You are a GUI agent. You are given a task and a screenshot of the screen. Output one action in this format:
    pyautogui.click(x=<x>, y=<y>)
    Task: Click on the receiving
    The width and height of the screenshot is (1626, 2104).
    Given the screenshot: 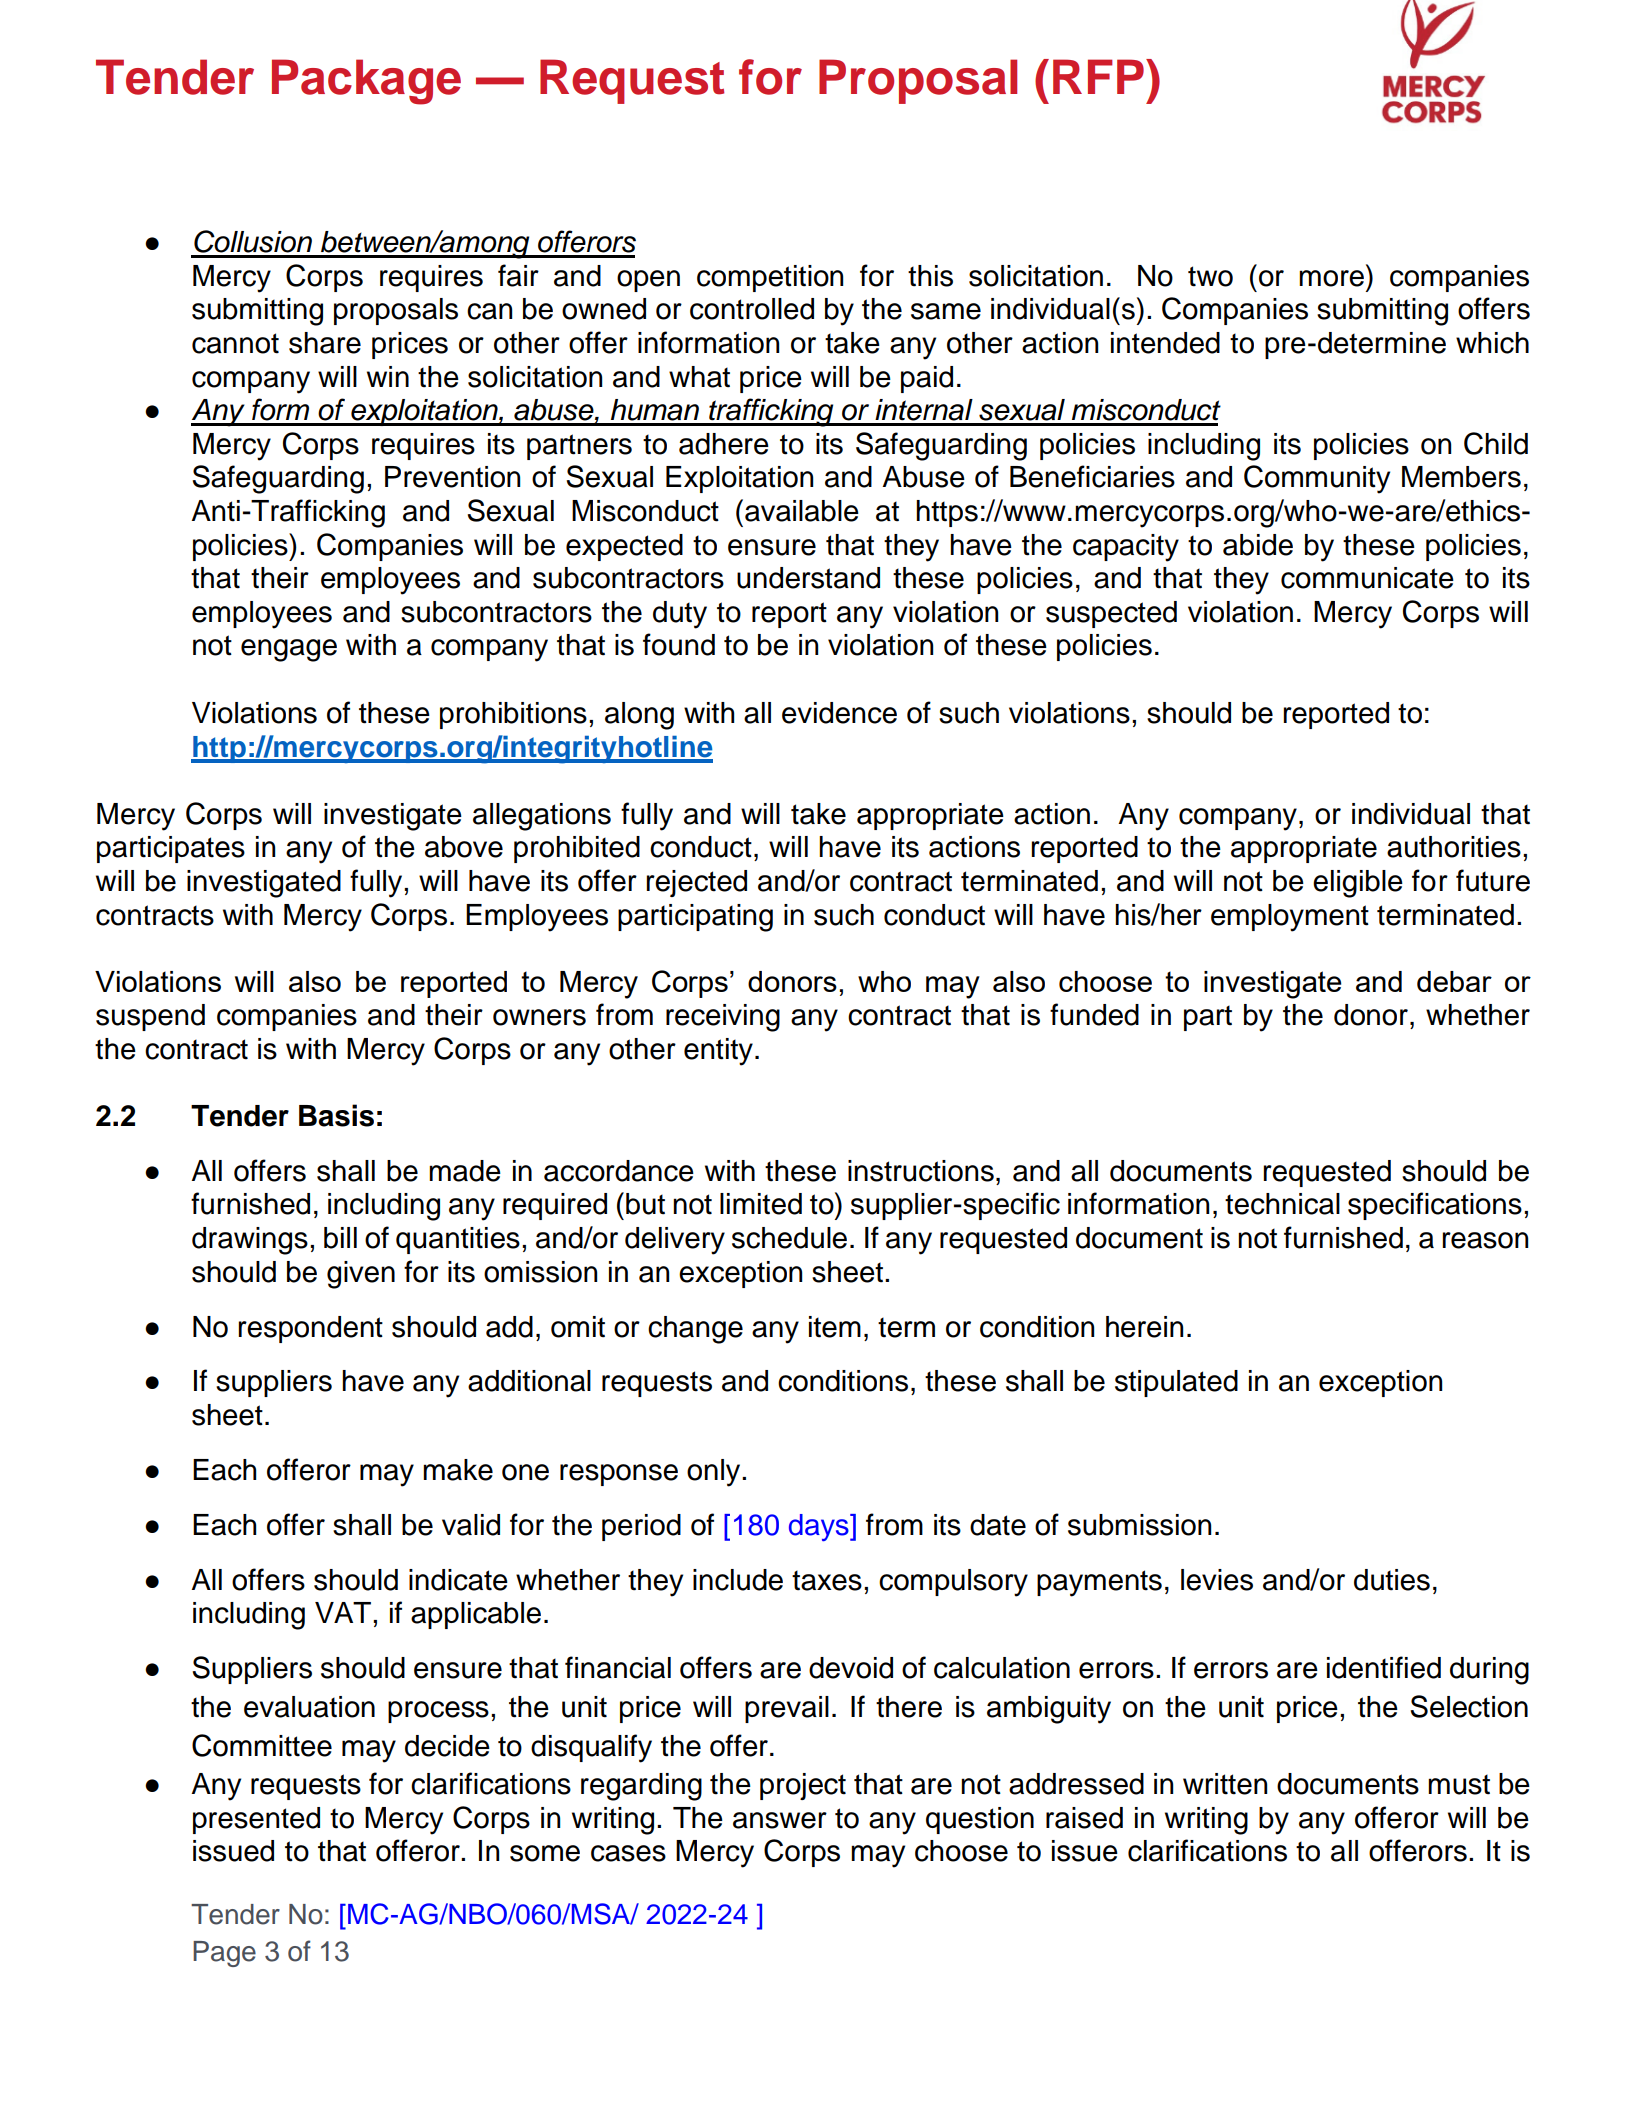 What is the action you would take?
    pyautogui.click(x=723, y=1018)
